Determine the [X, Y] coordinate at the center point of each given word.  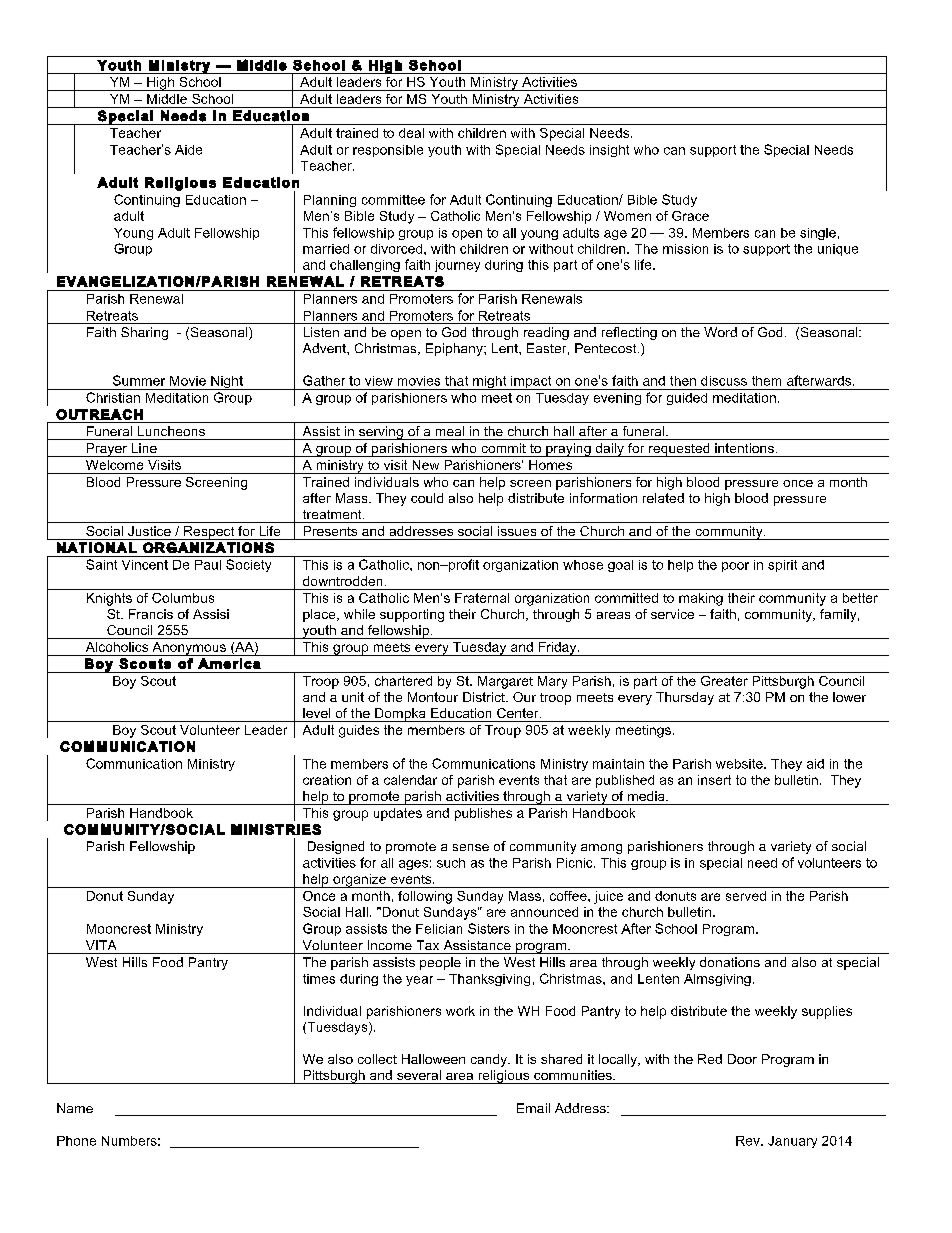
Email [533, 1108]
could [427, 498]
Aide [188, 150]
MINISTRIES [276, 829]
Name [75, 1108]
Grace [690, 216]
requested [679, 450]
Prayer [107, 450]
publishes [483, 814]
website [740, 764]
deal [411, 133]
